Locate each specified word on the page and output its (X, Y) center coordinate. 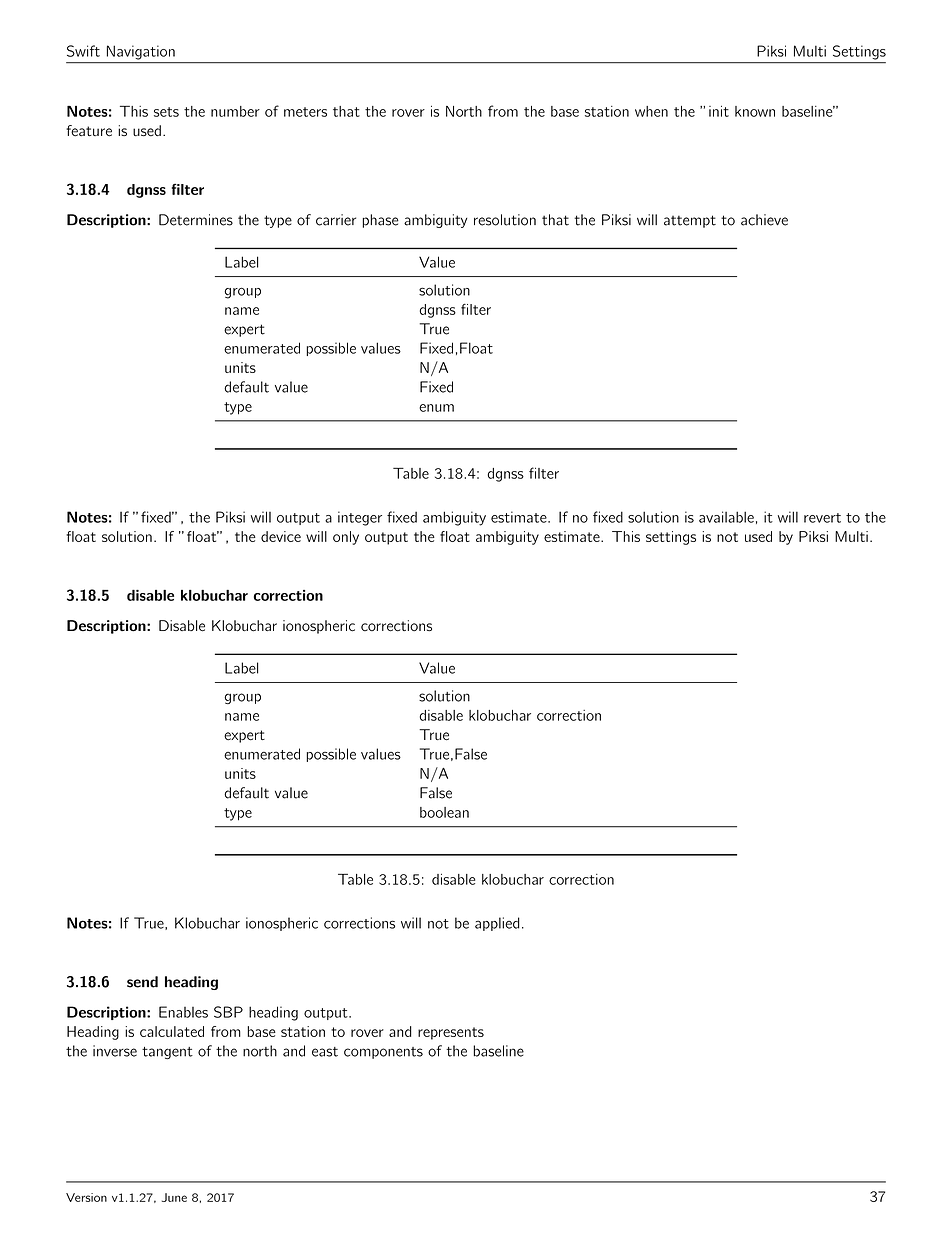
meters (305, 112)
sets (166, 112)
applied (497, 924)
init (719, 111)
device (281, 536)
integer (360, 518)
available (726, 517)
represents (451, 1033)
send (142, 982)
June (174, 1197)
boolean (444, 812)
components (383, 1053)
